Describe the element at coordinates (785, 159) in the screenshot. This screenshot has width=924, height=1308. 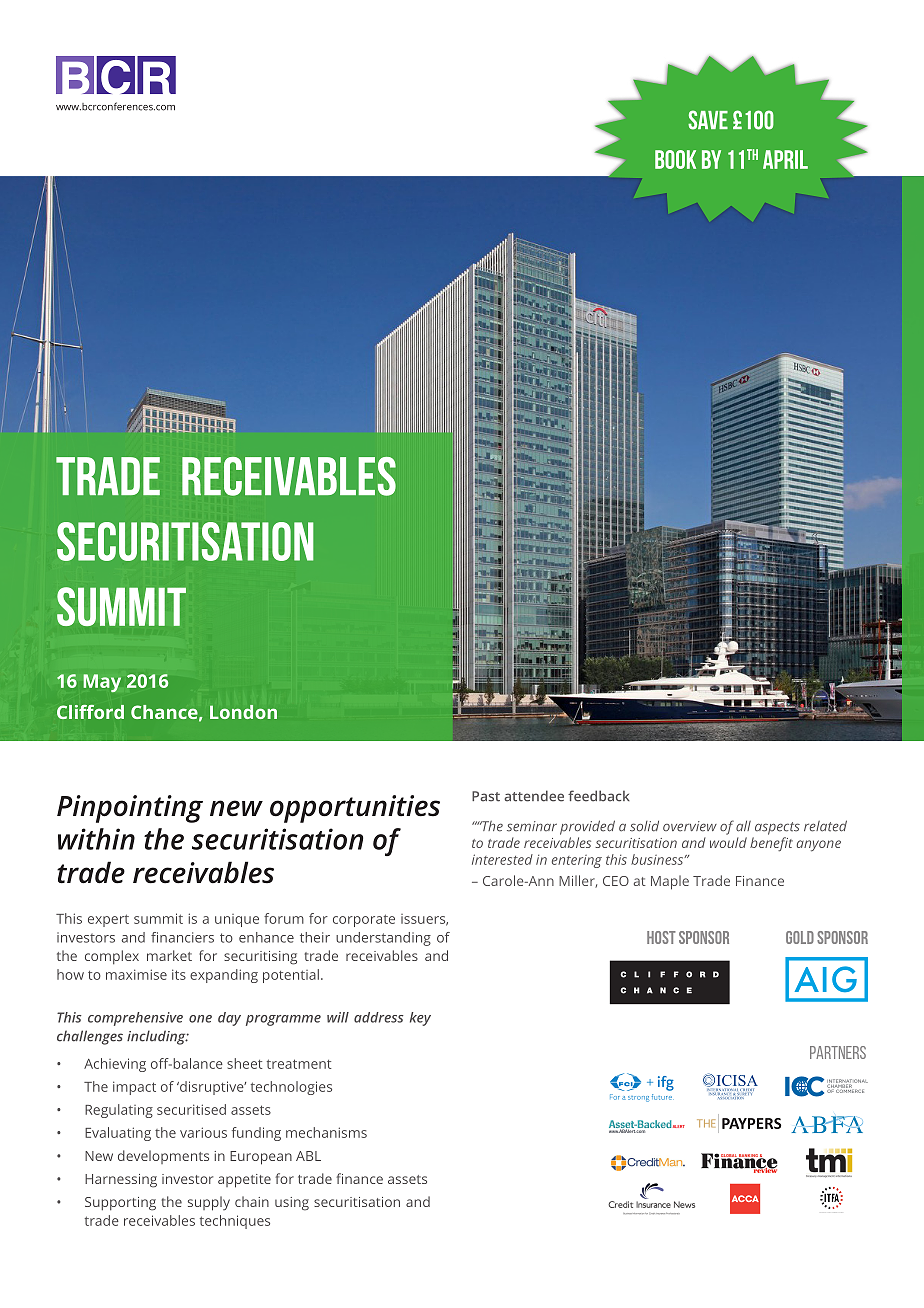
I see `APRIL` at that location.
